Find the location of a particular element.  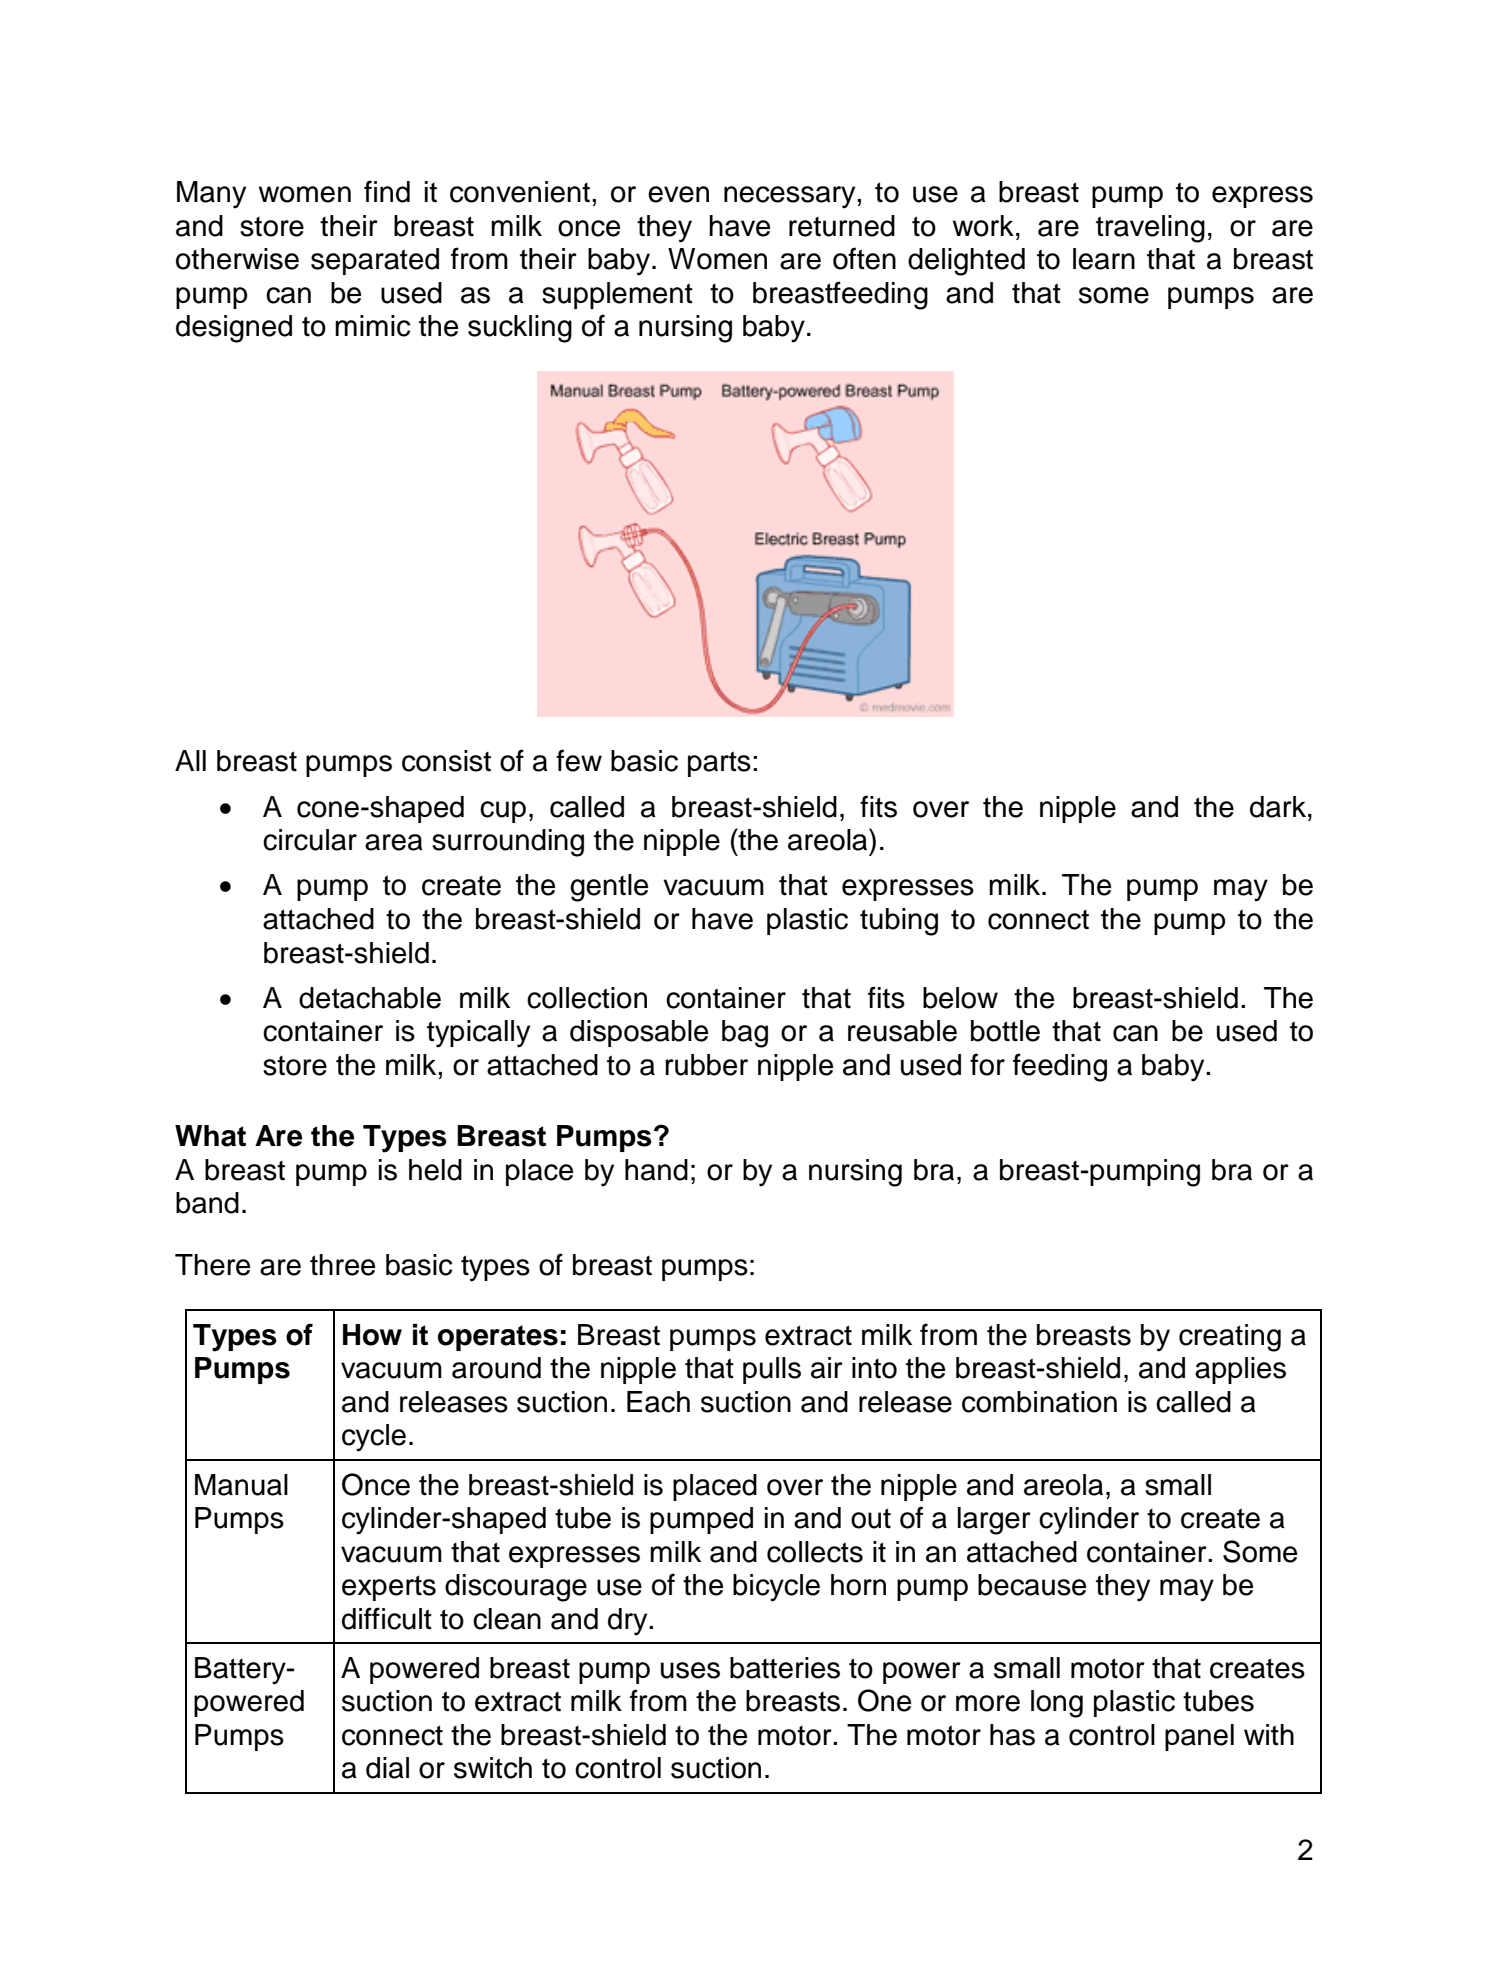

necessary is located at coordinates (791, 197).
